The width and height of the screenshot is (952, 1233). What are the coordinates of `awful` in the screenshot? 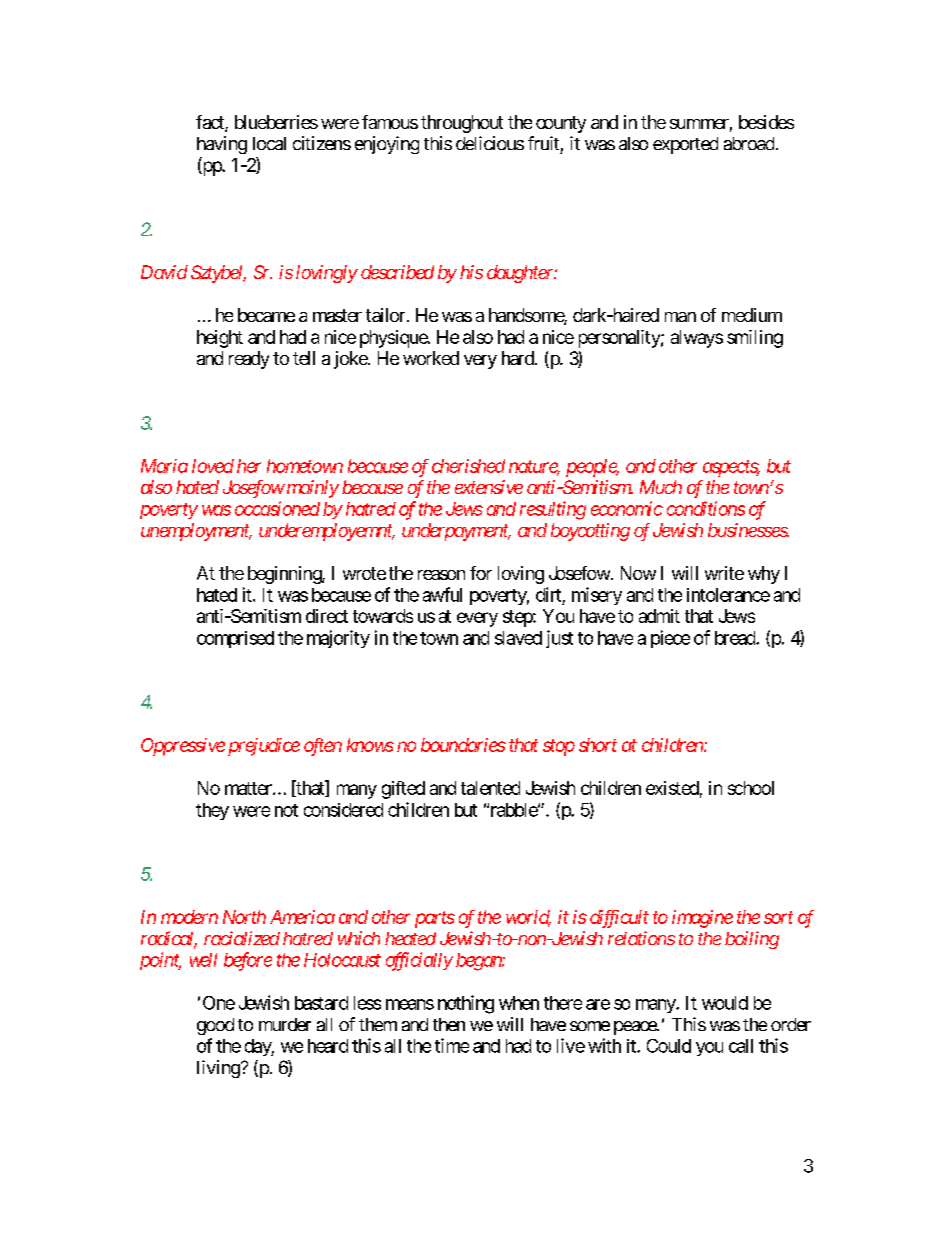 It's located at (442, 594).
